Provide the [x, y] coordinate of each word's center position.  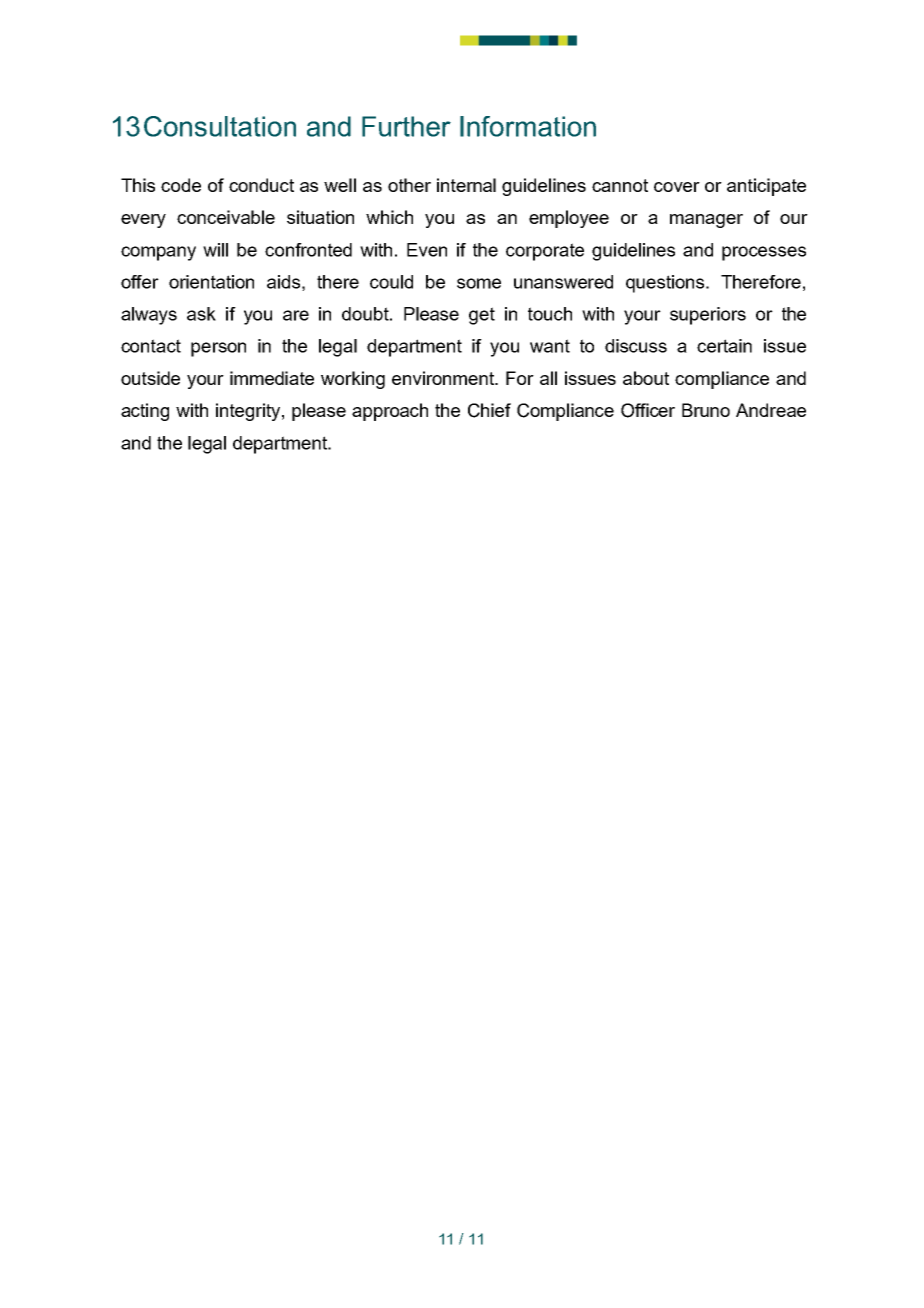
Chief [489, 410]
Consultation [220, 126]
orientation [211, 282]
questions [666, 284]
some [479, 283]
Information [528, 126]
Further [406, 126]
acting [145, 412]
